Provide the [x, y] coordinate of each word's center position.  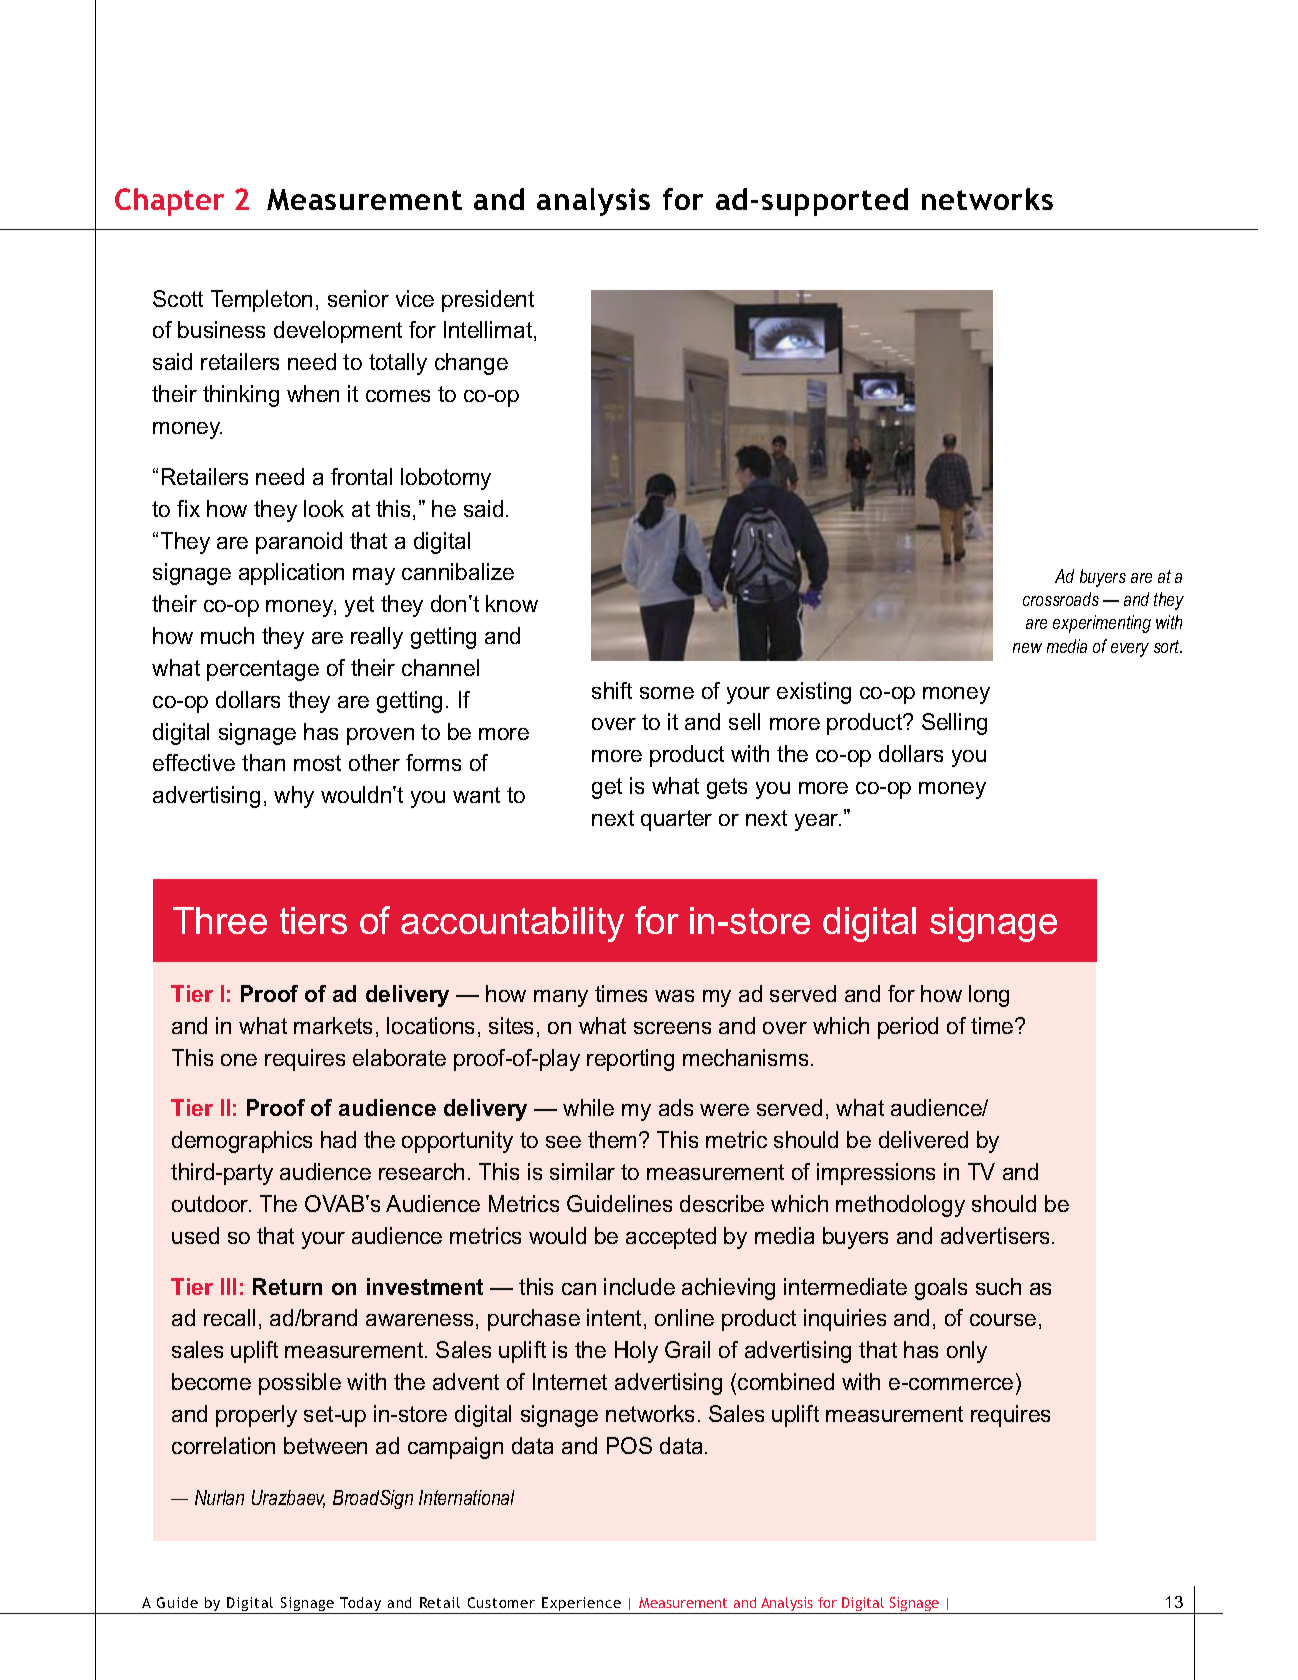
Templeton [261, 301]
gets [727, 788]
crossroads [1061, 599]
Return [287, 1286]
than [263, 762]
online [684, 1317]
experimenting [1102, 624]
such [998, 1286]
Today [361, 1605]
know [512, 603]
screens [672, 1028]
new [1027, 648]
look [324, 508]
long [989, 996]
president [488, 301]
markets [333, 1025]
